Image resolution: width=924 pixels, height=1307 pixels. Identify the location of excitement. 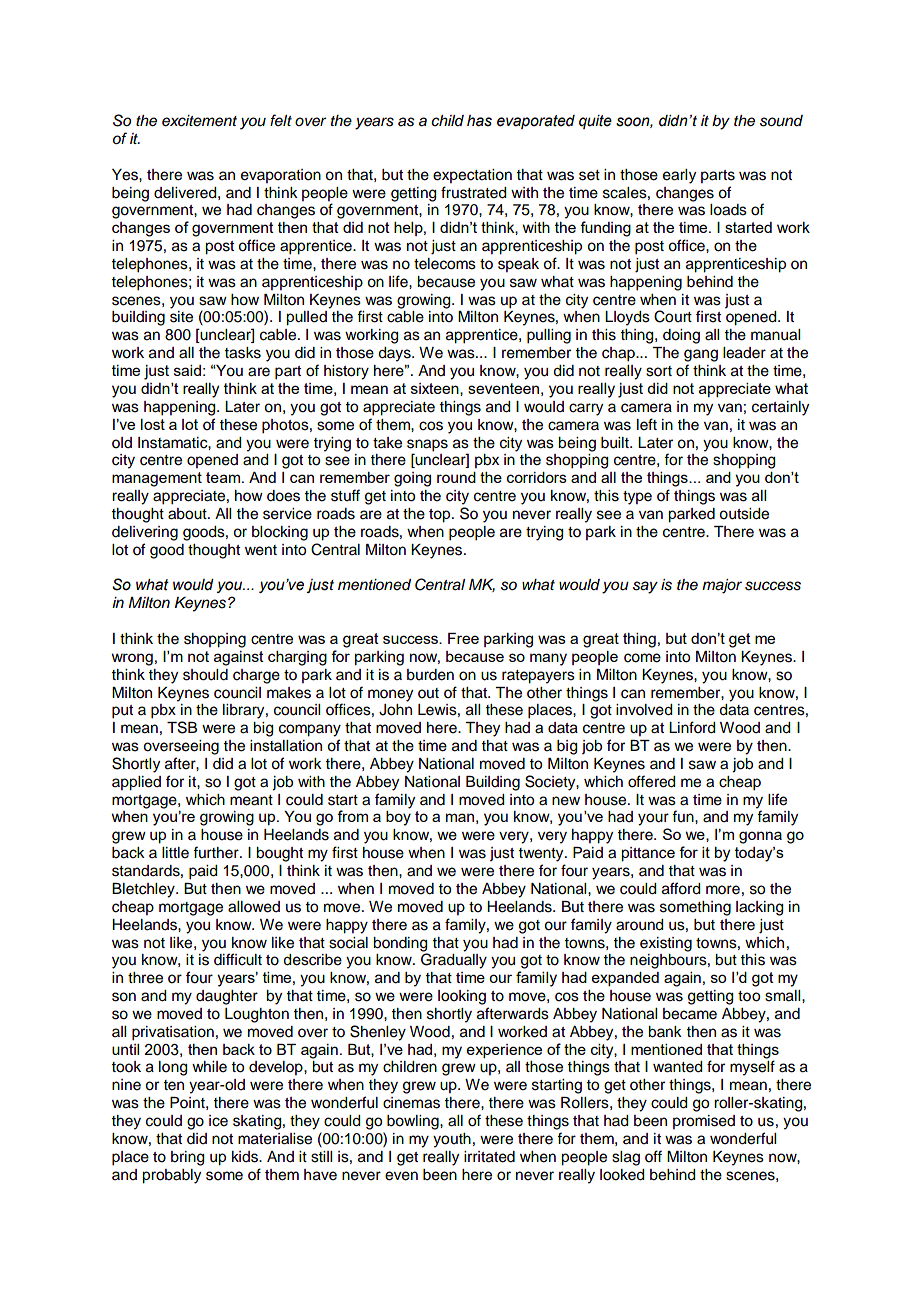
(199, 121).
